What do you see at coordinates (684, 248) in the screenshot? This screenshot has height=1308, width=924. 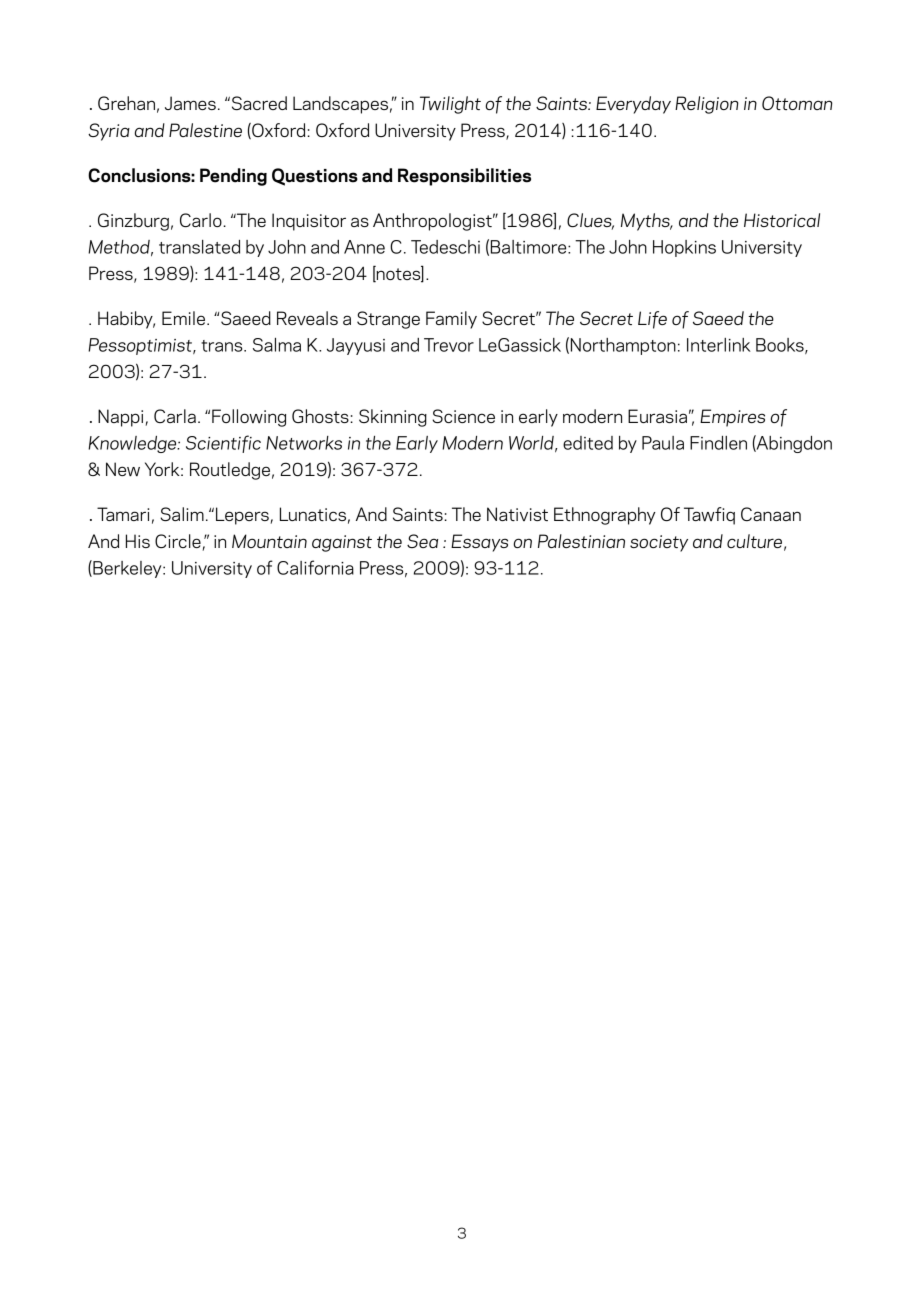 I see `Hopkins` at bounding box center [684, 248].
